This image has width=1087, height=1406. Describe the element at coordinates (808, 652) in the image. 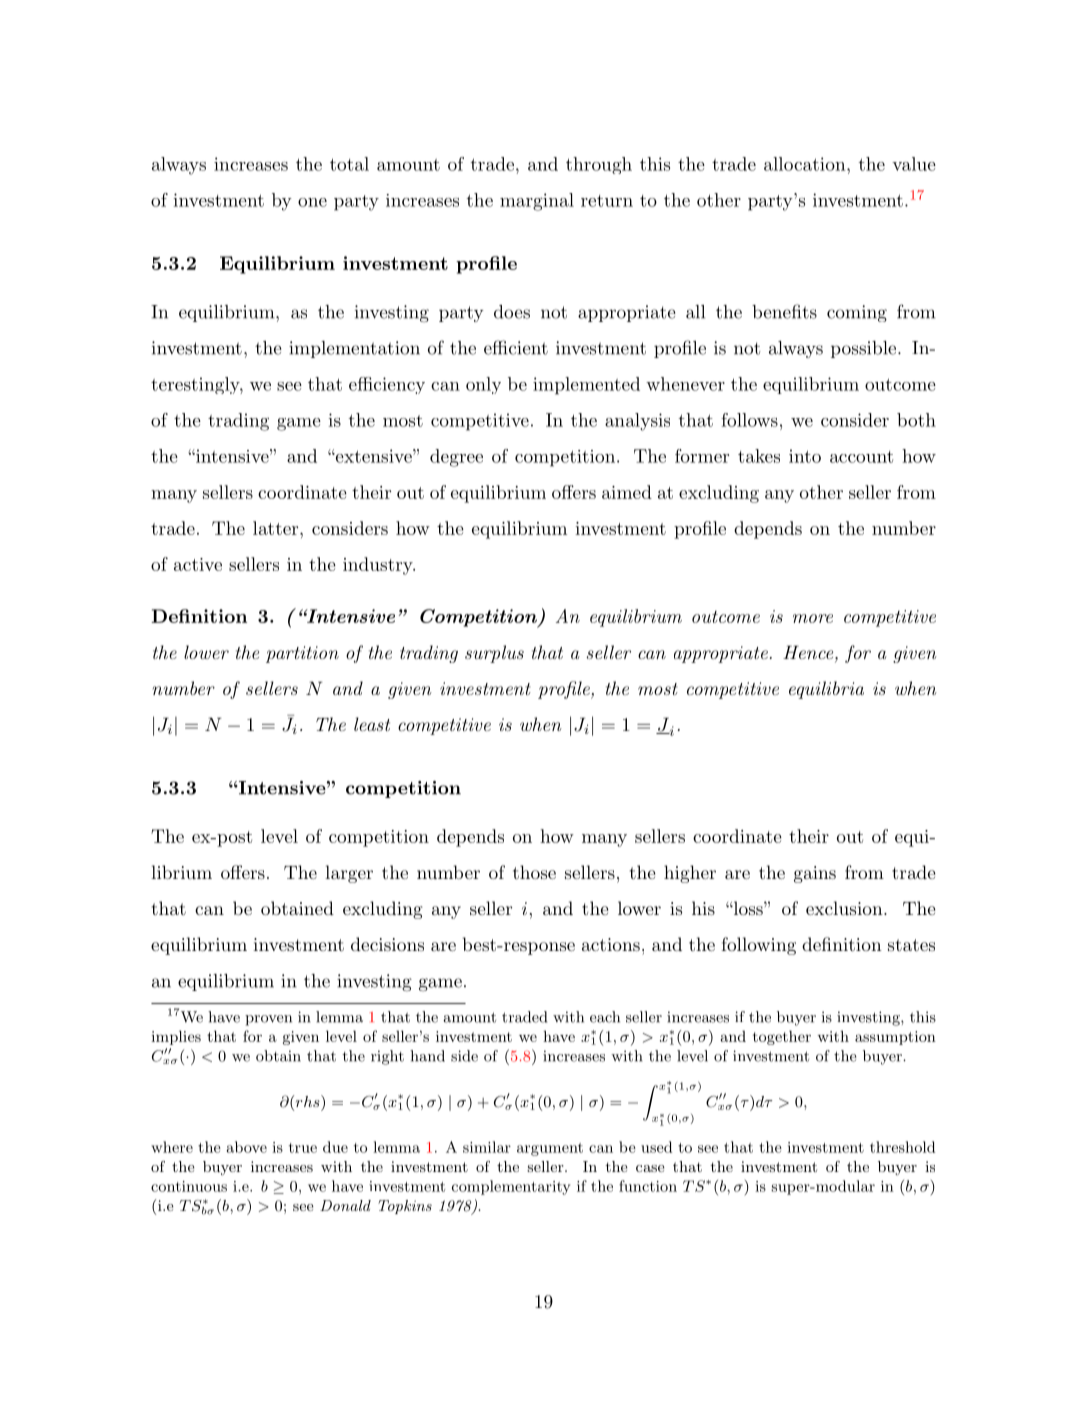

I see `Hence` at that location.
